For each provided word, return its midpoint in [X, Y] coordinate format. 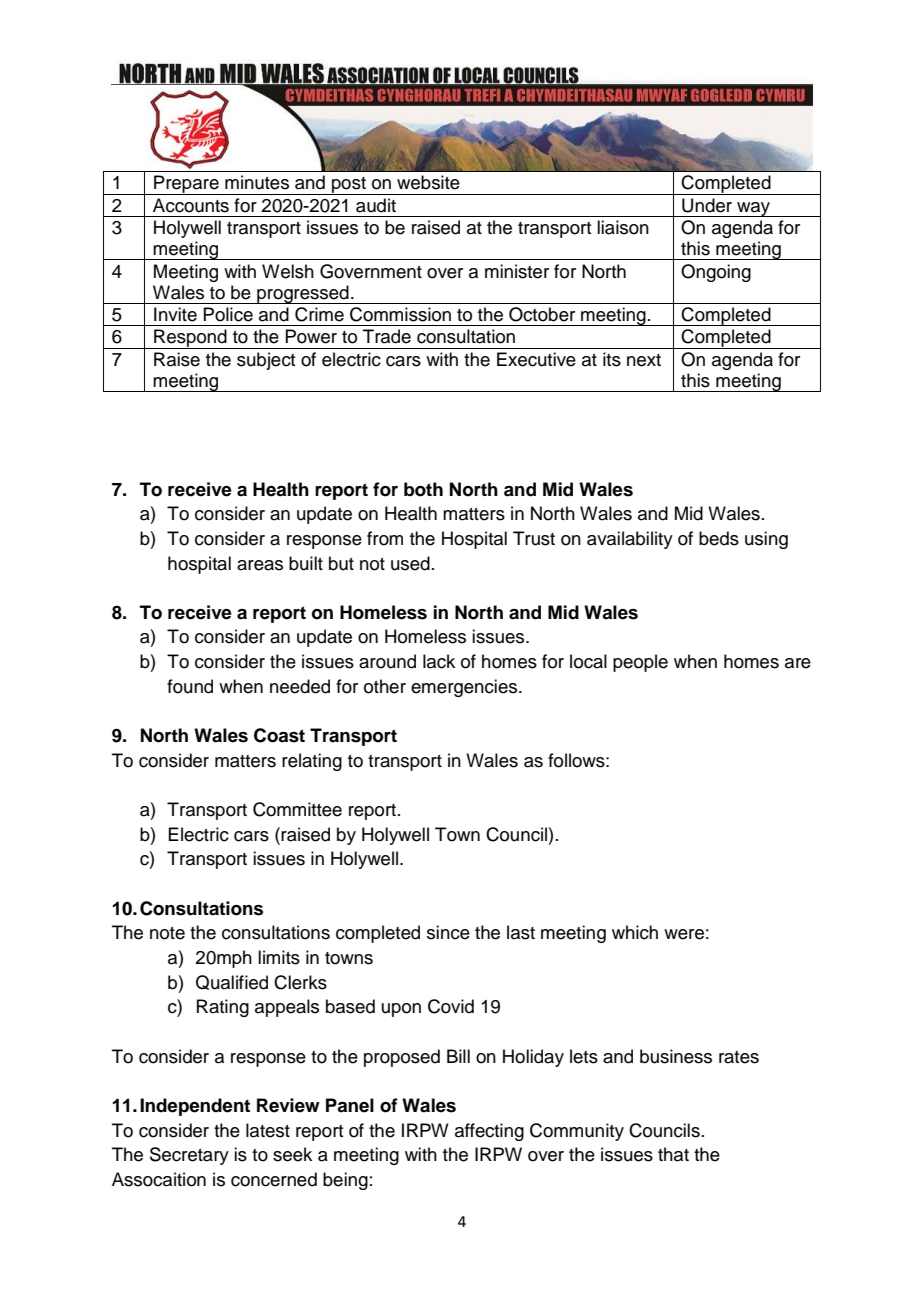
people [640, 663]
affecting [489, 1132]
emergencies [464, 688]
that [673, 1154]
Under [707, 205]
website [428, 182]
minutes [257, 182]
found [190, 686]
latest [268, 1130]
